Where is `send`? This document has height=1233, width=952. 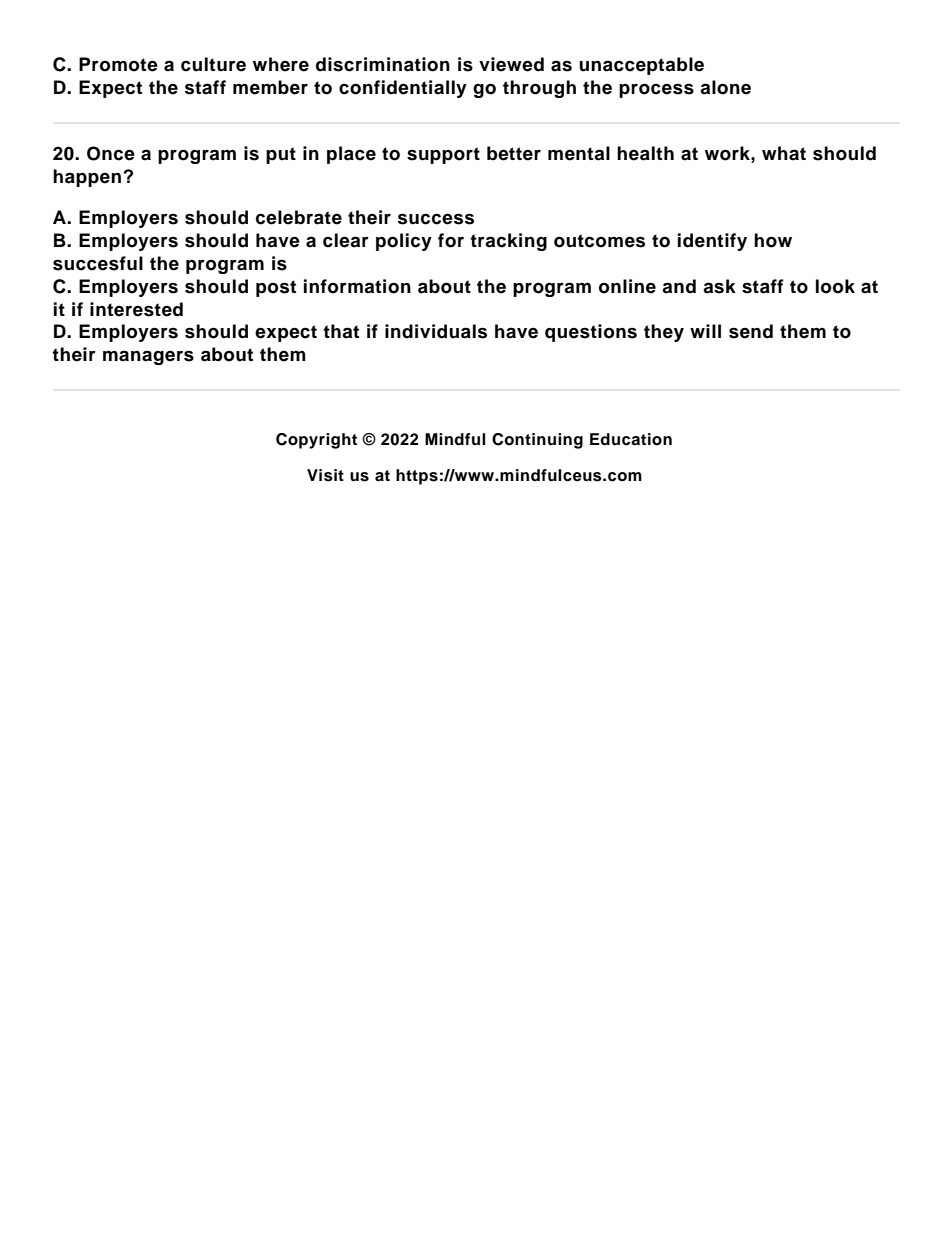
send is located at coordinates (751, 331).
